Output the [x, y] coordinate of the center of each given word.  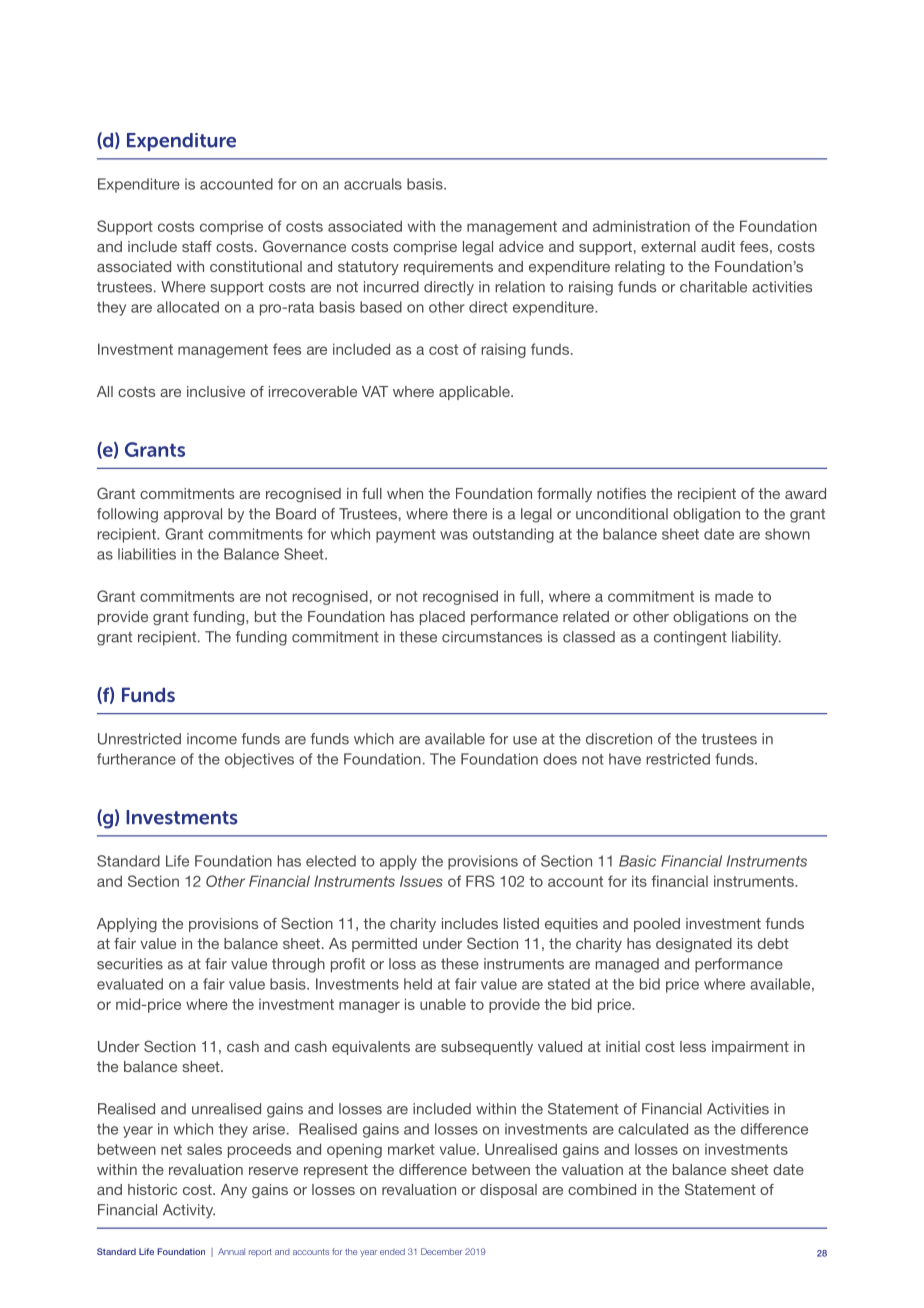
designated [694, 945]
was [454, 535]
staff [197, 246]
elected [331, 861]
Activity [189, 1211]
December [441, 1251]
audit [718, 246]
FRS [480, 881]
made [734, 596]
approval [193, 515]
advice [521, 246]
